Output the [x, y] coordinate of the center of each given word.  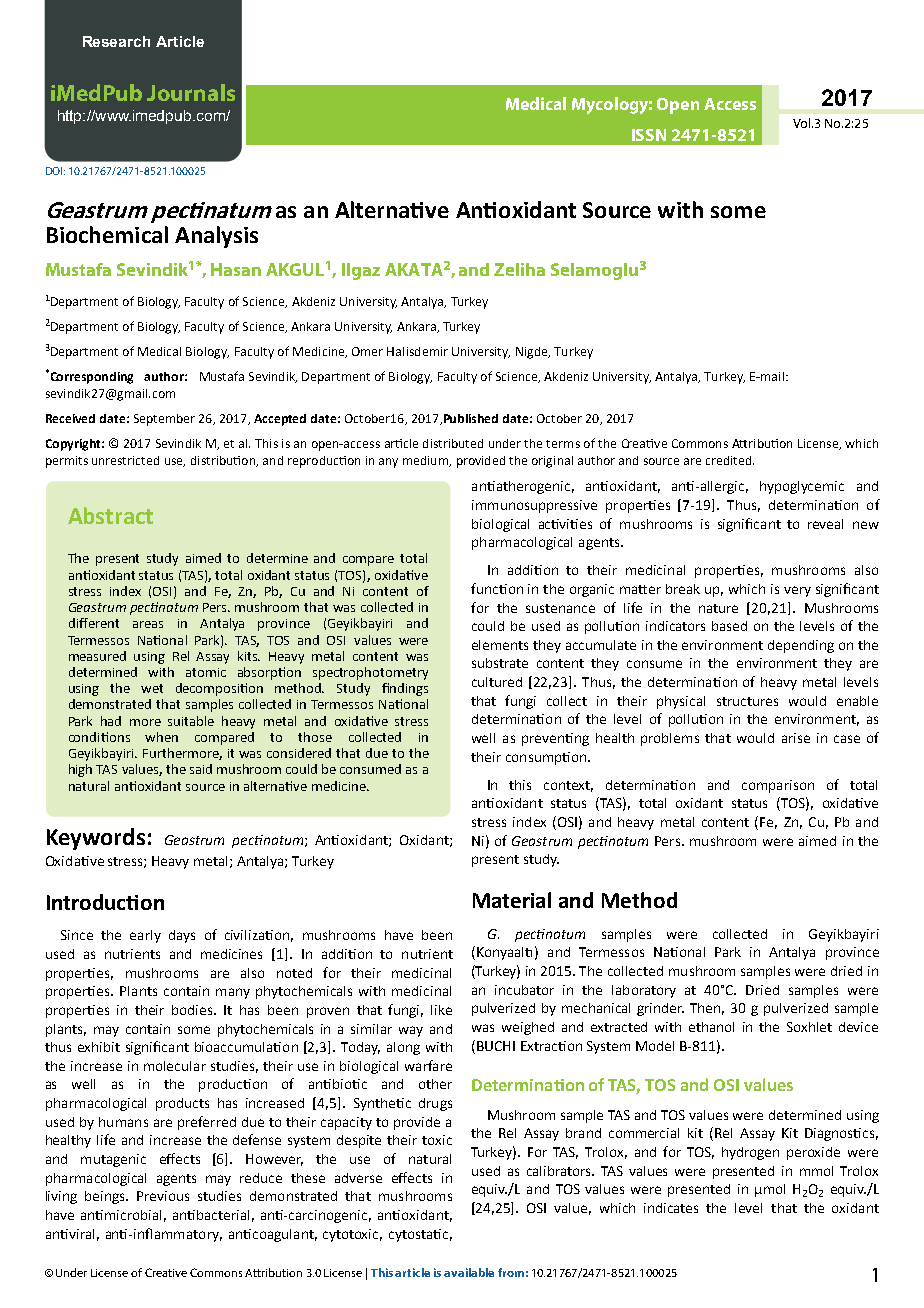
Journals [191, 92]
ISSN [649, 135]
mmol [816, 1171]
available [469, 1272]
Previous [163, 1196]
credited [730, 460]
